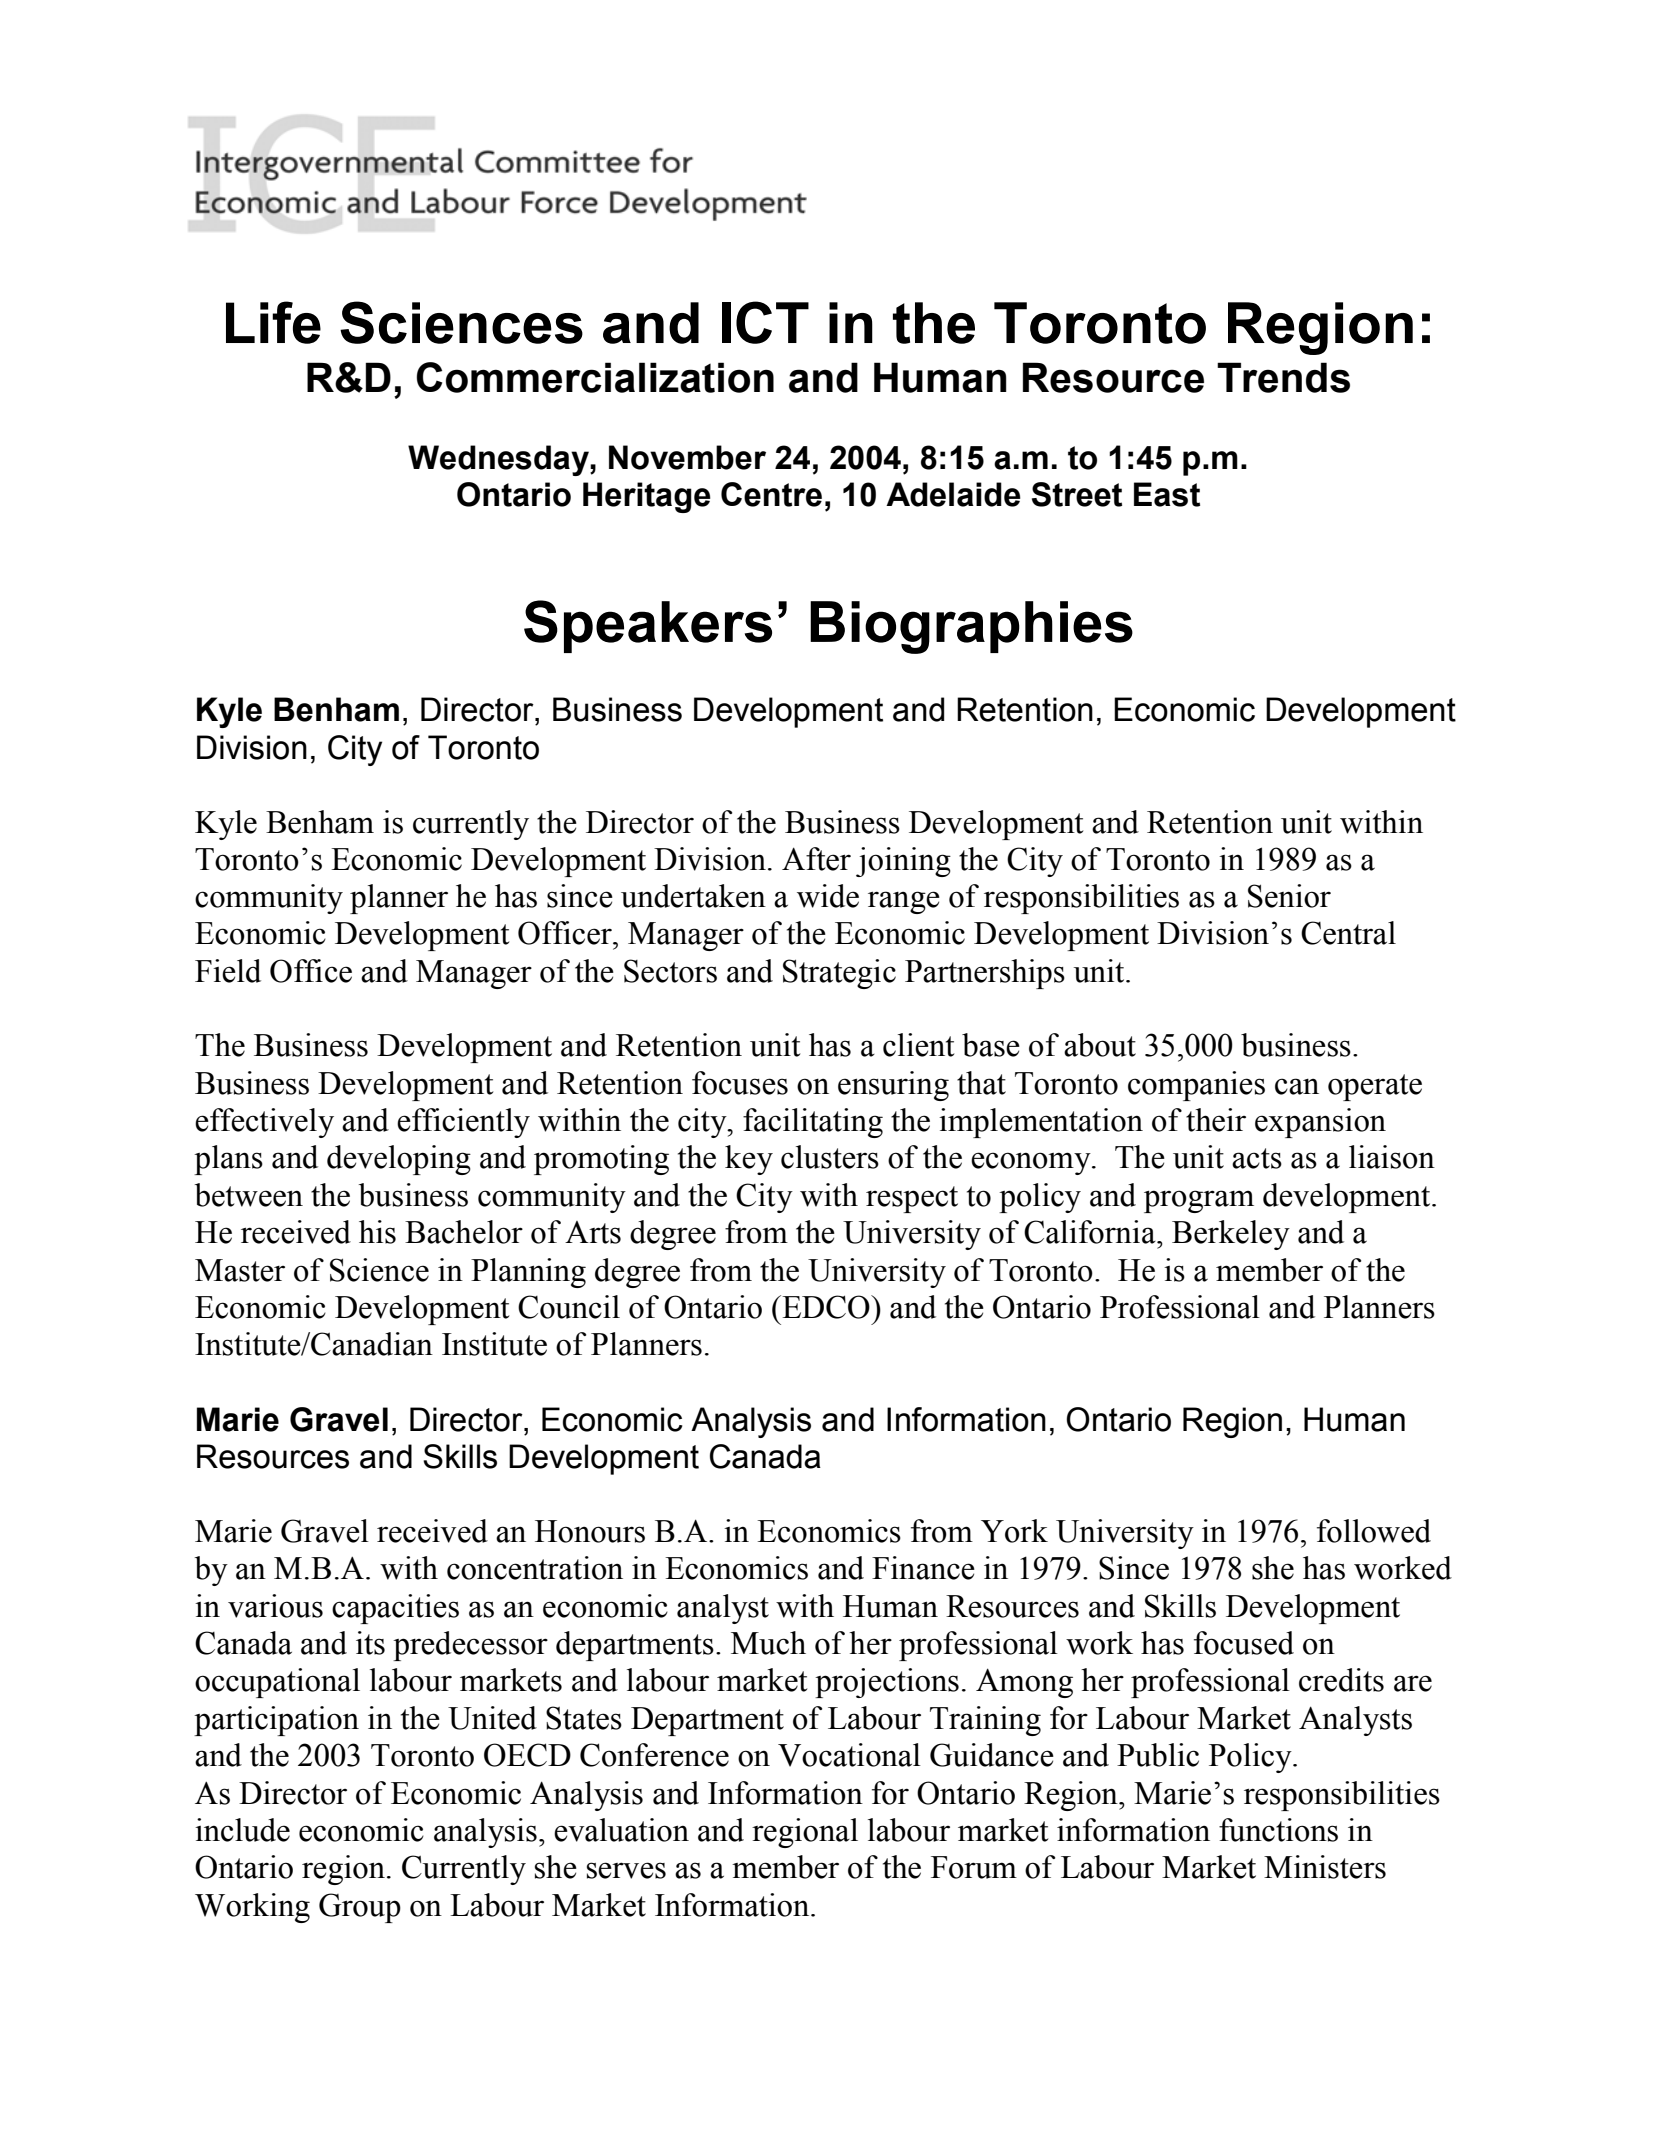 Image resolution: width=1657 pixels, height=2144 pixels. Describe the element at coordinates (228, 971) in the image. I see `Field` at that location.
